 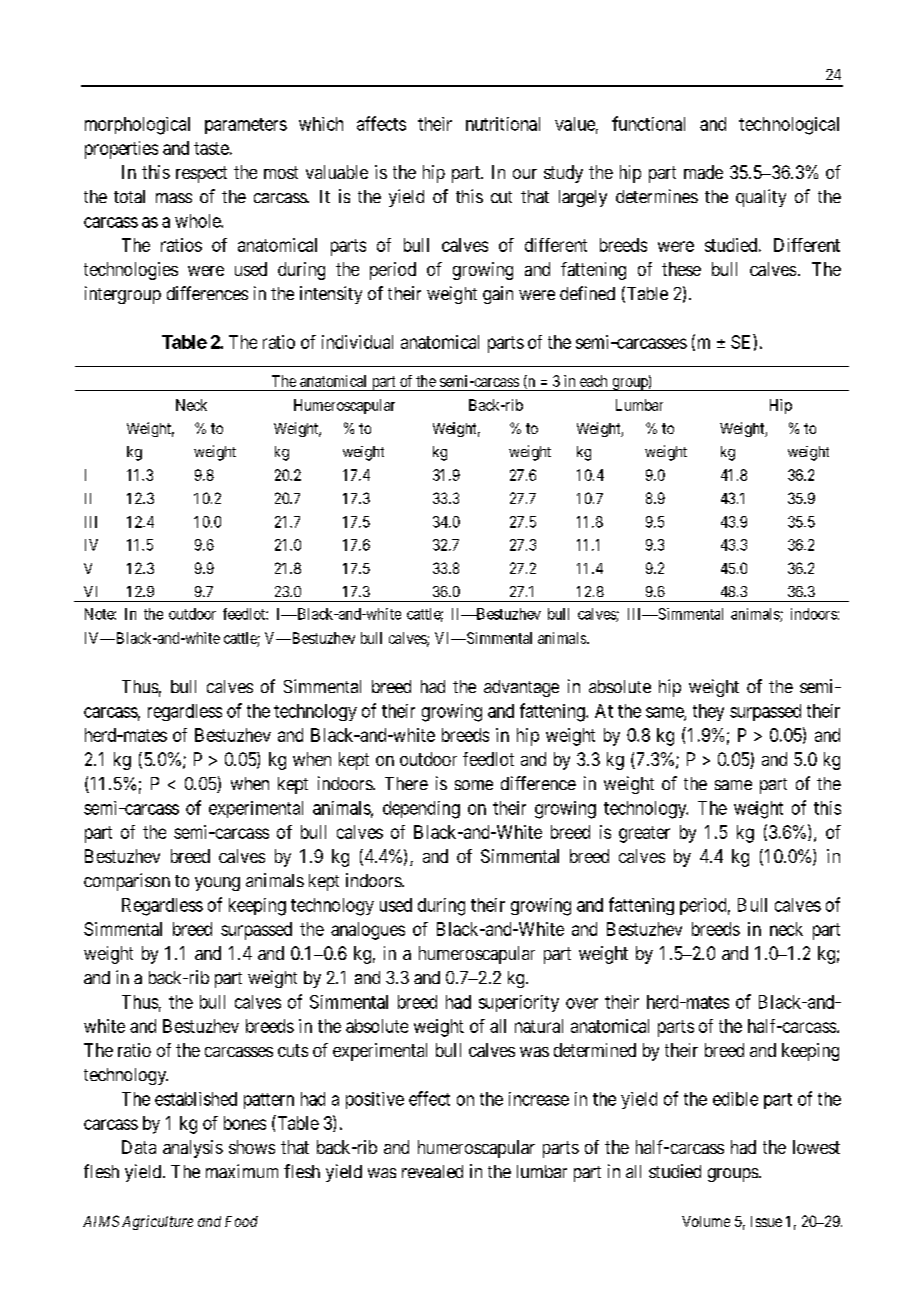 What do you see at coordinates (503, 124) in the screenshot?
I see `nutritional` at bounding box center [503, 124].
